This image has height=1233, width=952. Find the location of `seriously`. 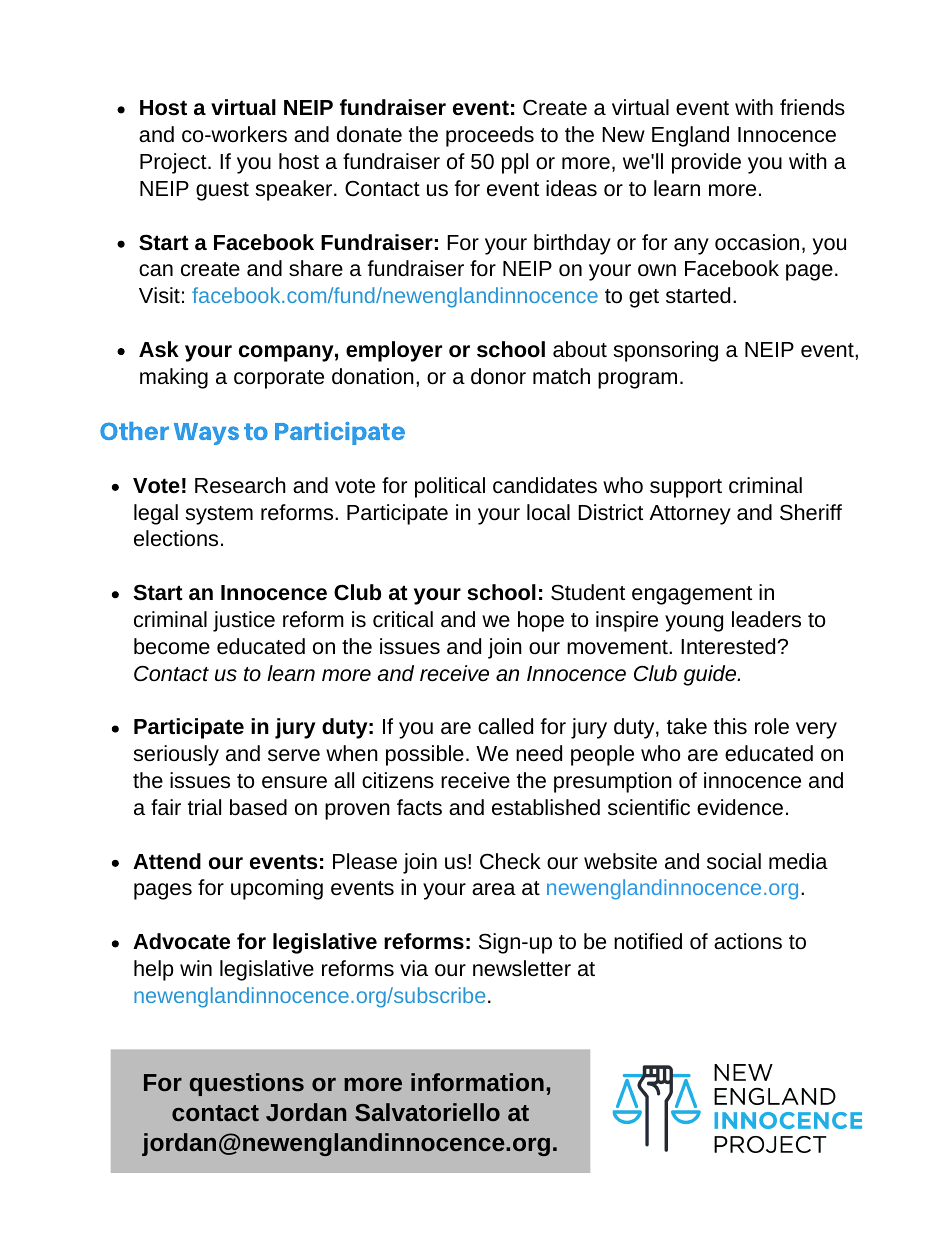

seriously is located at coordinates (176, 755).
